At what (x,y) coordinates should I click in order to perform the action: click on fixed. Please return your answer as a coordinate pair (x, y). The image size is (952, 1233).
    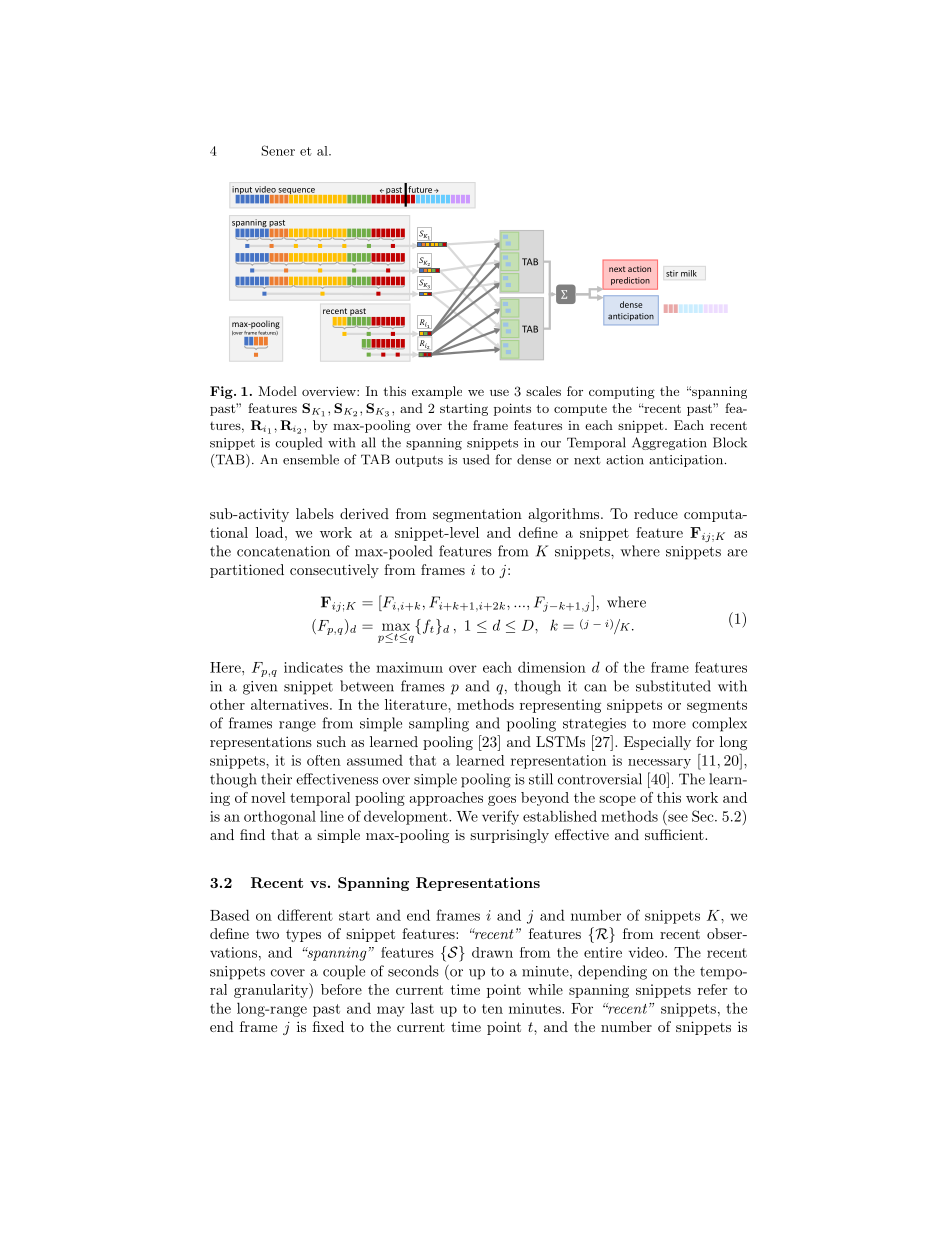
    Looking at the image, I should click on (328, 1026).
